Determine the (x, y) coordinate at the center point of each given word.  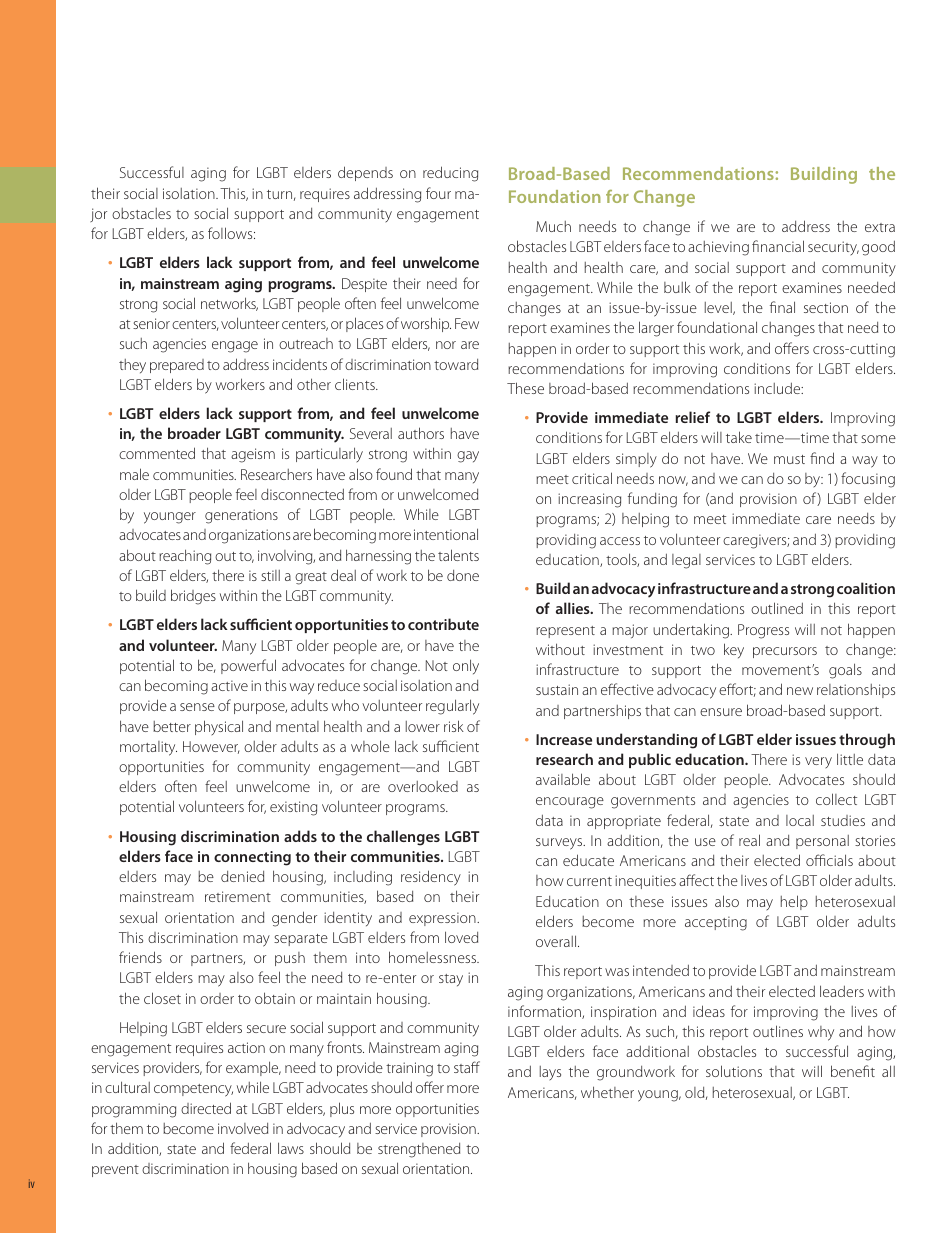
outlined (777, 608)
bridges (193, 597)
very (818, 762)
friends (140, 957)
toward (456, 364)
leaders (842, 991)
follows (231, 233)
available (563, 779)
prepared (177, 366)
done (463, 575)
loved (461, 937)
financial (778, 246)
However (211, 747)
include (778, 388)
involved (243, 1128)
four (438, 193)
